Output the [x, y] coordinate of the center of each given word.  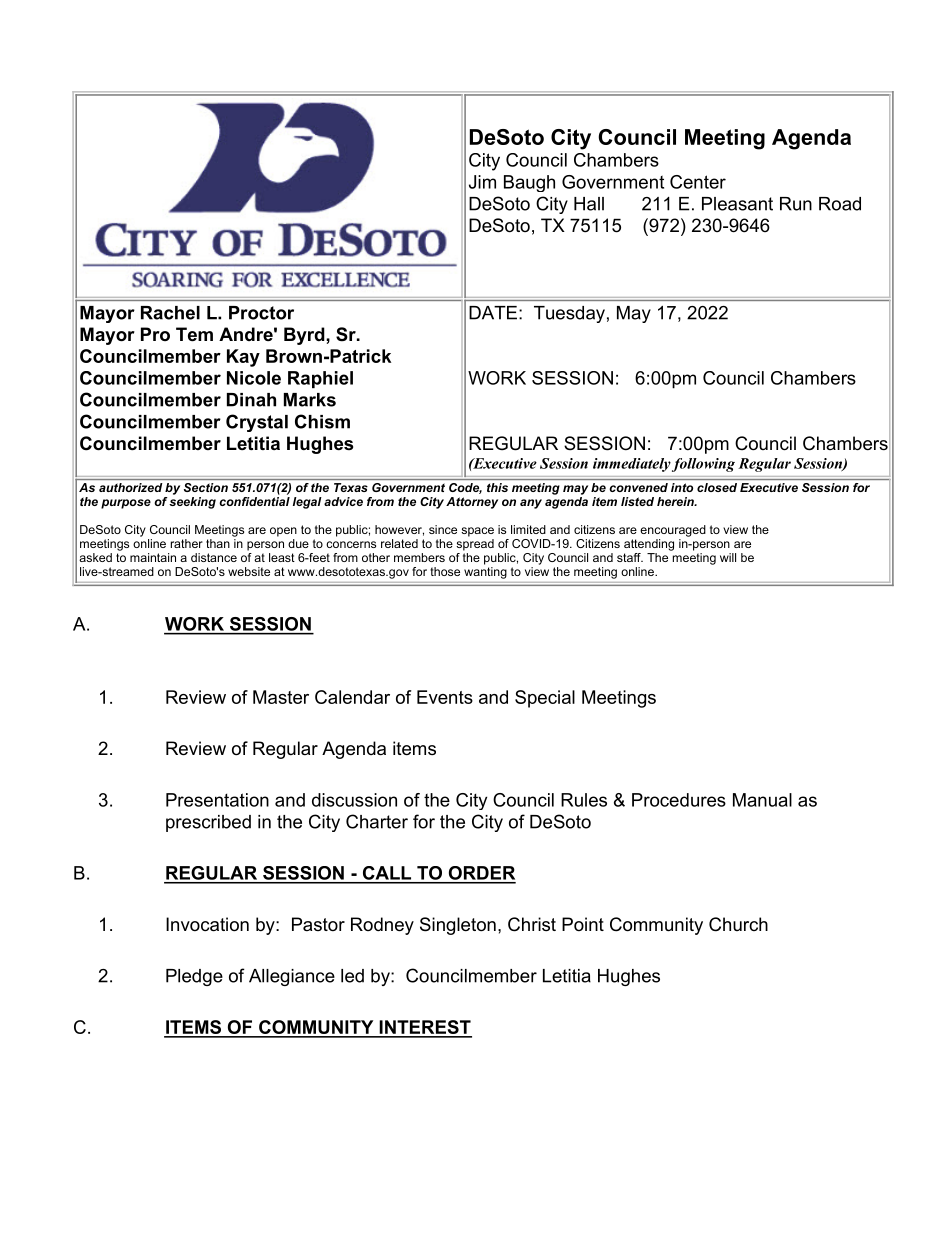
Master [281, 697]
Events [445, 697]
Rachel [170, 313]
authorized [130, 487]
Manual [762, 800]
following [703, 465]
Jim [482, 182]
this [497, 487]
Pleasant [737, 204]
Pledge [194, 977]
